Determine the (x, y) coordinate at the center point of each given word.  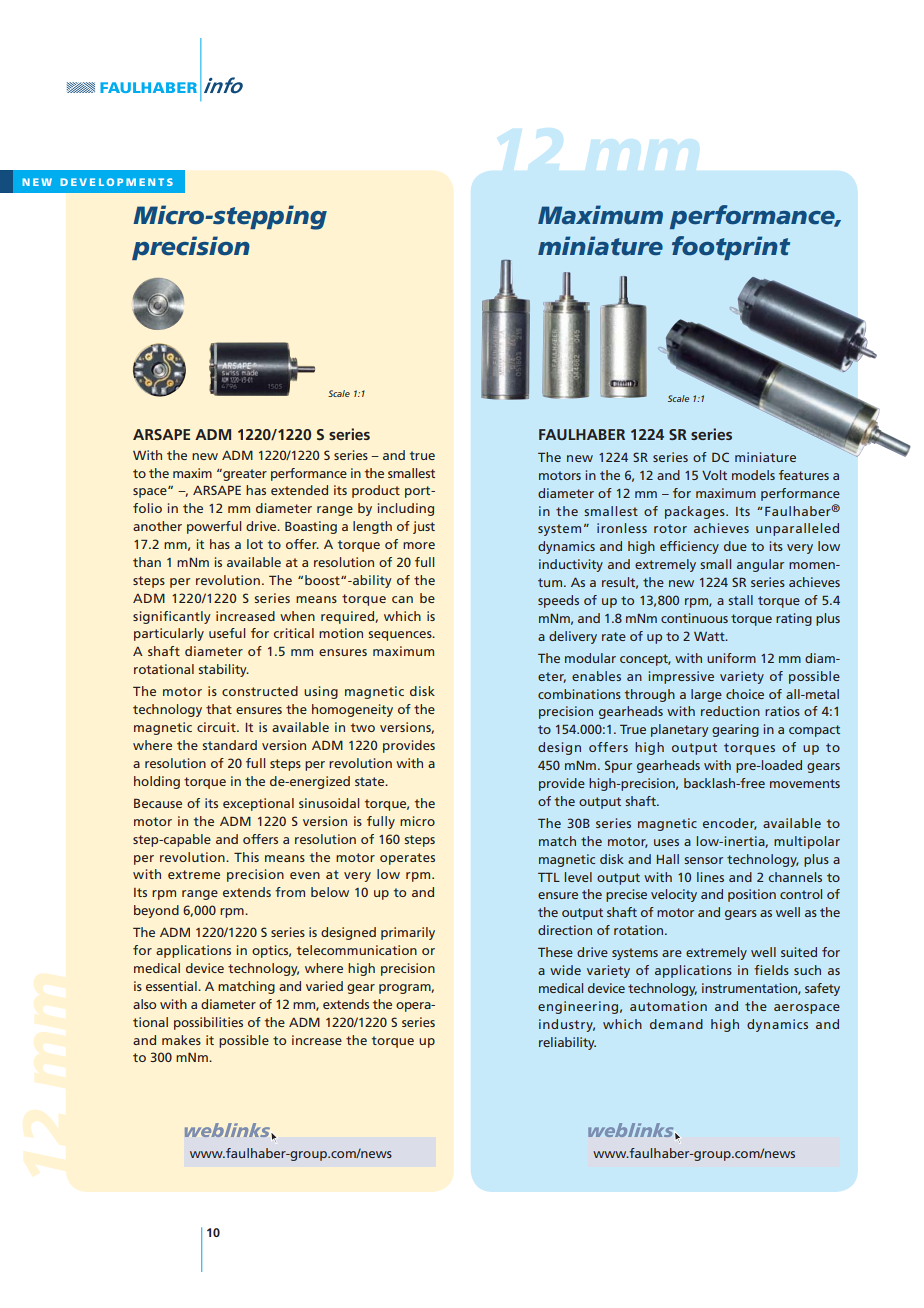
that (219, 709)
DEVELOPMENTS (116, 182)
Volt (714, 475)
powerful (214, 527)
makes (181, 1040)
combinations (579, 694)
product (376, 491)
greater (244, 475)
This (246, 857)
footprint (731, 248)
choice (745, 694)
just (424, 527)
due (735, 546)
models (753, 475)
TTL (549, 877)
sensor (703, 860)
